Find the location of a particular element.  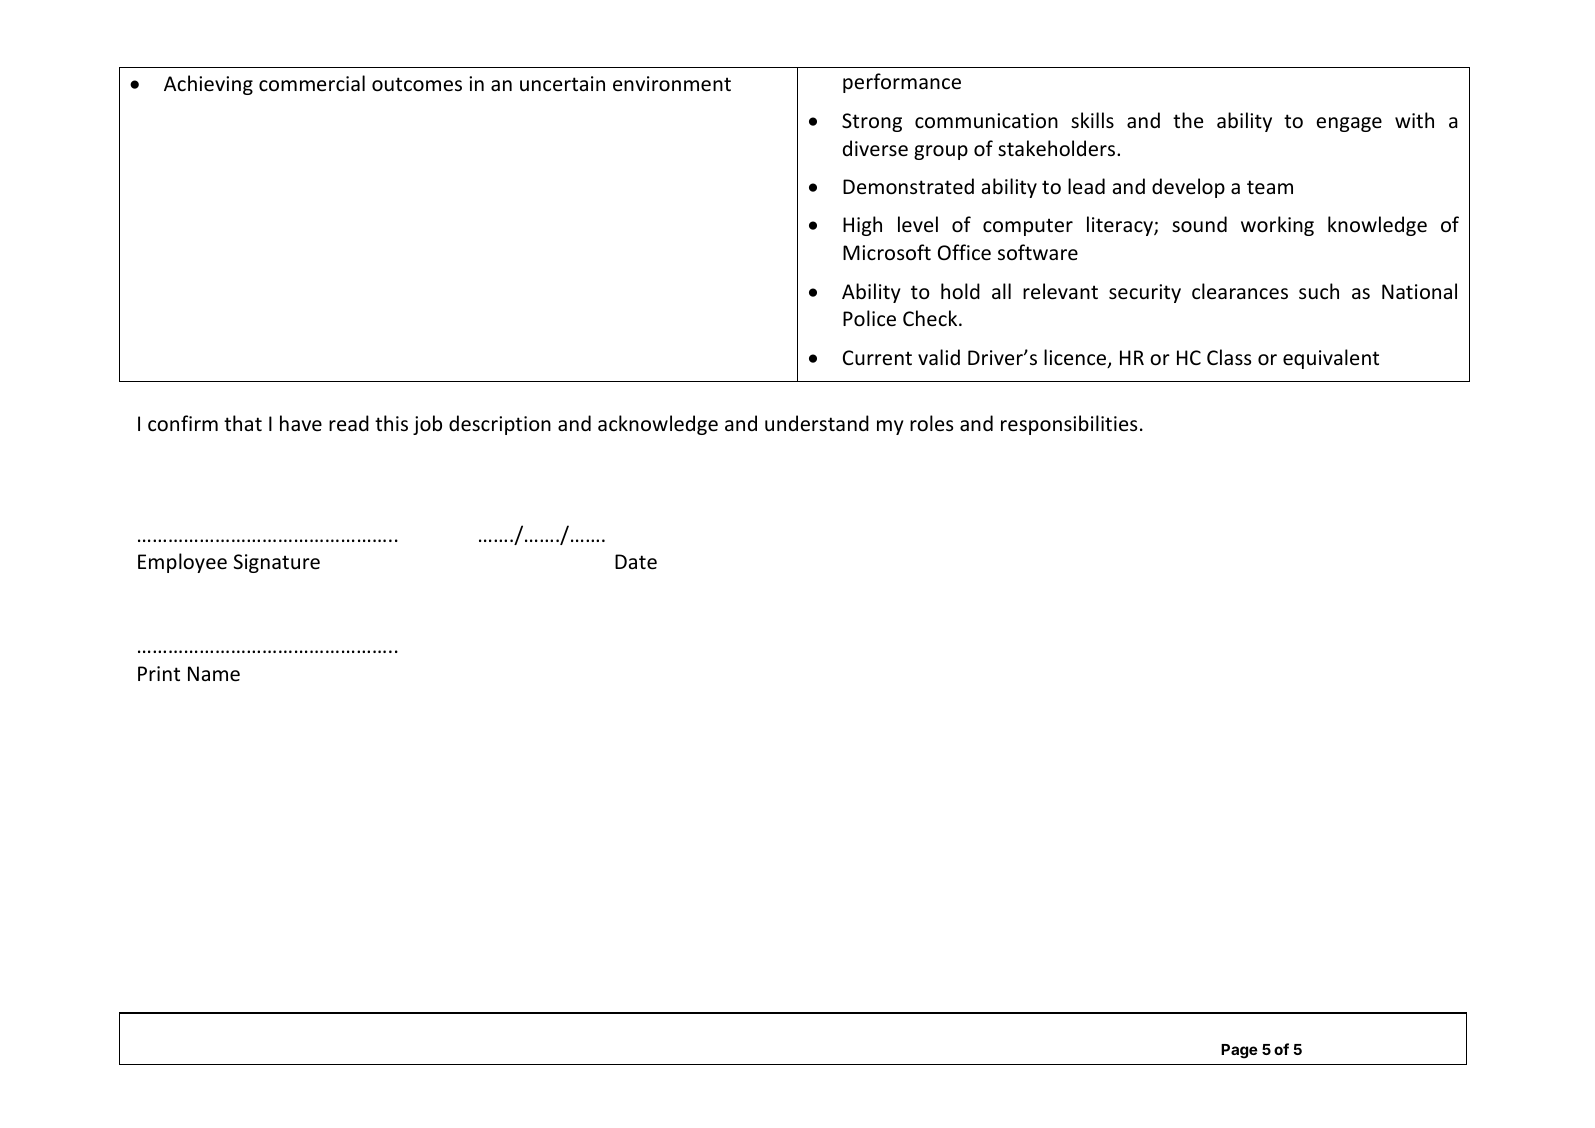

Date is located at coordinates (636, 562).
